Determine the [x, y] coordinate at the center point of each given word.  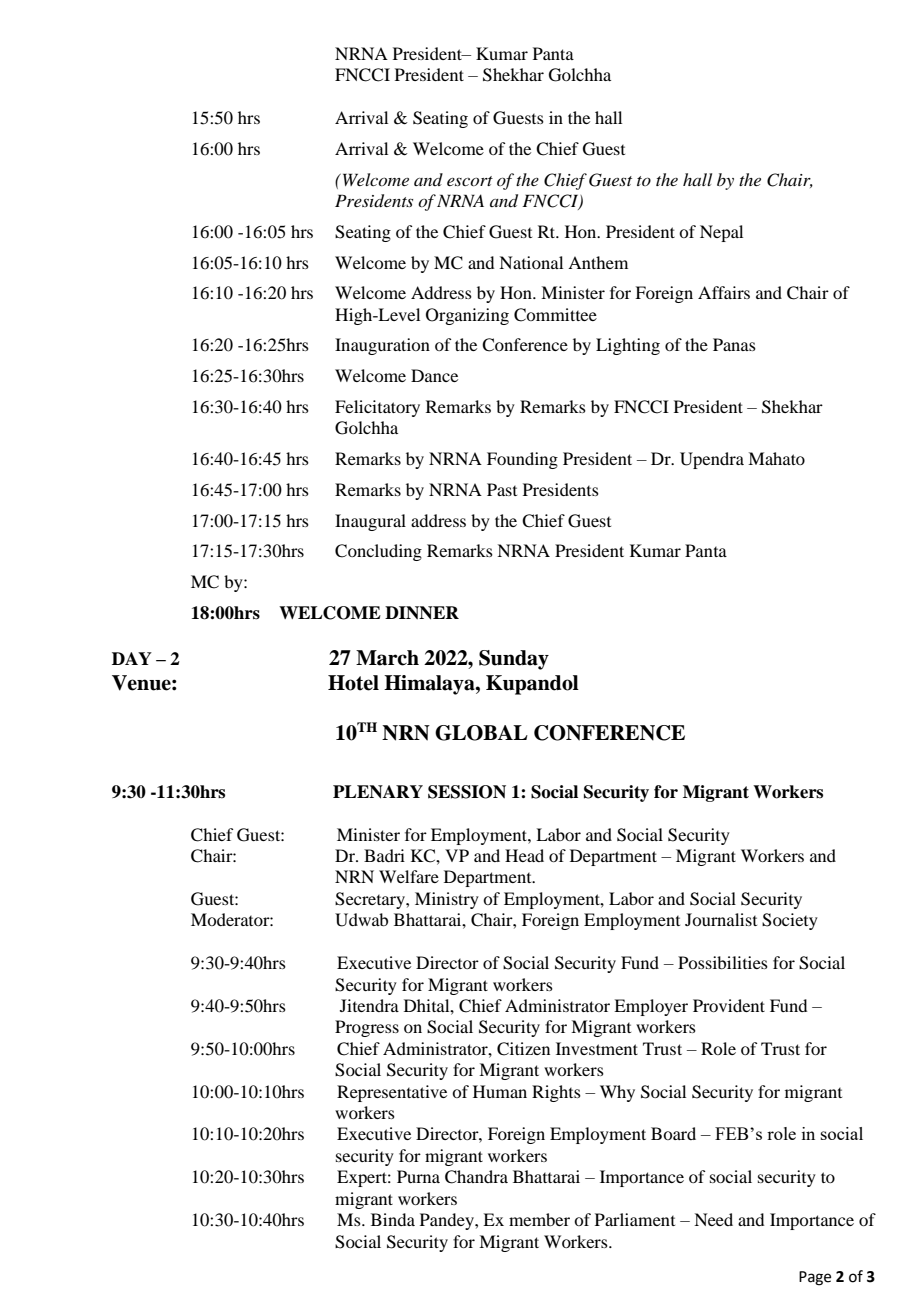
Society [790, 921]
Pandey [448, 1221]
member [539, 1219]
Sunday [514, 660]
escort [470, 181]
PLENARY [378, 792]
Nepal [721, 233]
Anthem [598, 262]
